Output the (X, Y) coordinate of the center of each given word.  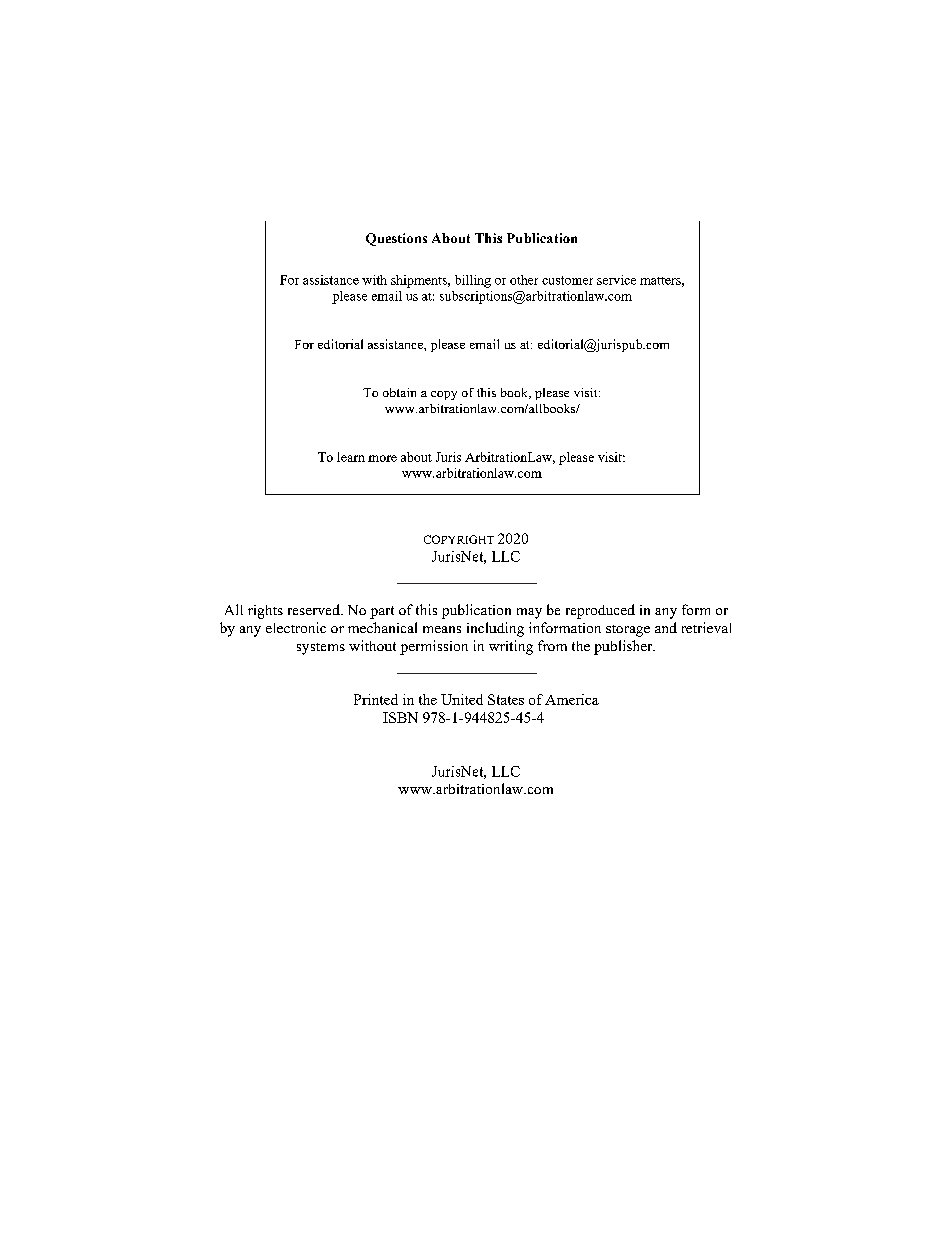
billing (473, 281)
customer (567, 280)
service (616, 280)
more (382, 458)
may (529, 613)
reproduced (600, 611)
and (666, 627)
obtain (399, 392)
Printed (376, 699)
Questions (396, 239)
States (506, 699)
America (572, 699)
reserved (315, 609)
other (524, 280)
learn (351, 457)
